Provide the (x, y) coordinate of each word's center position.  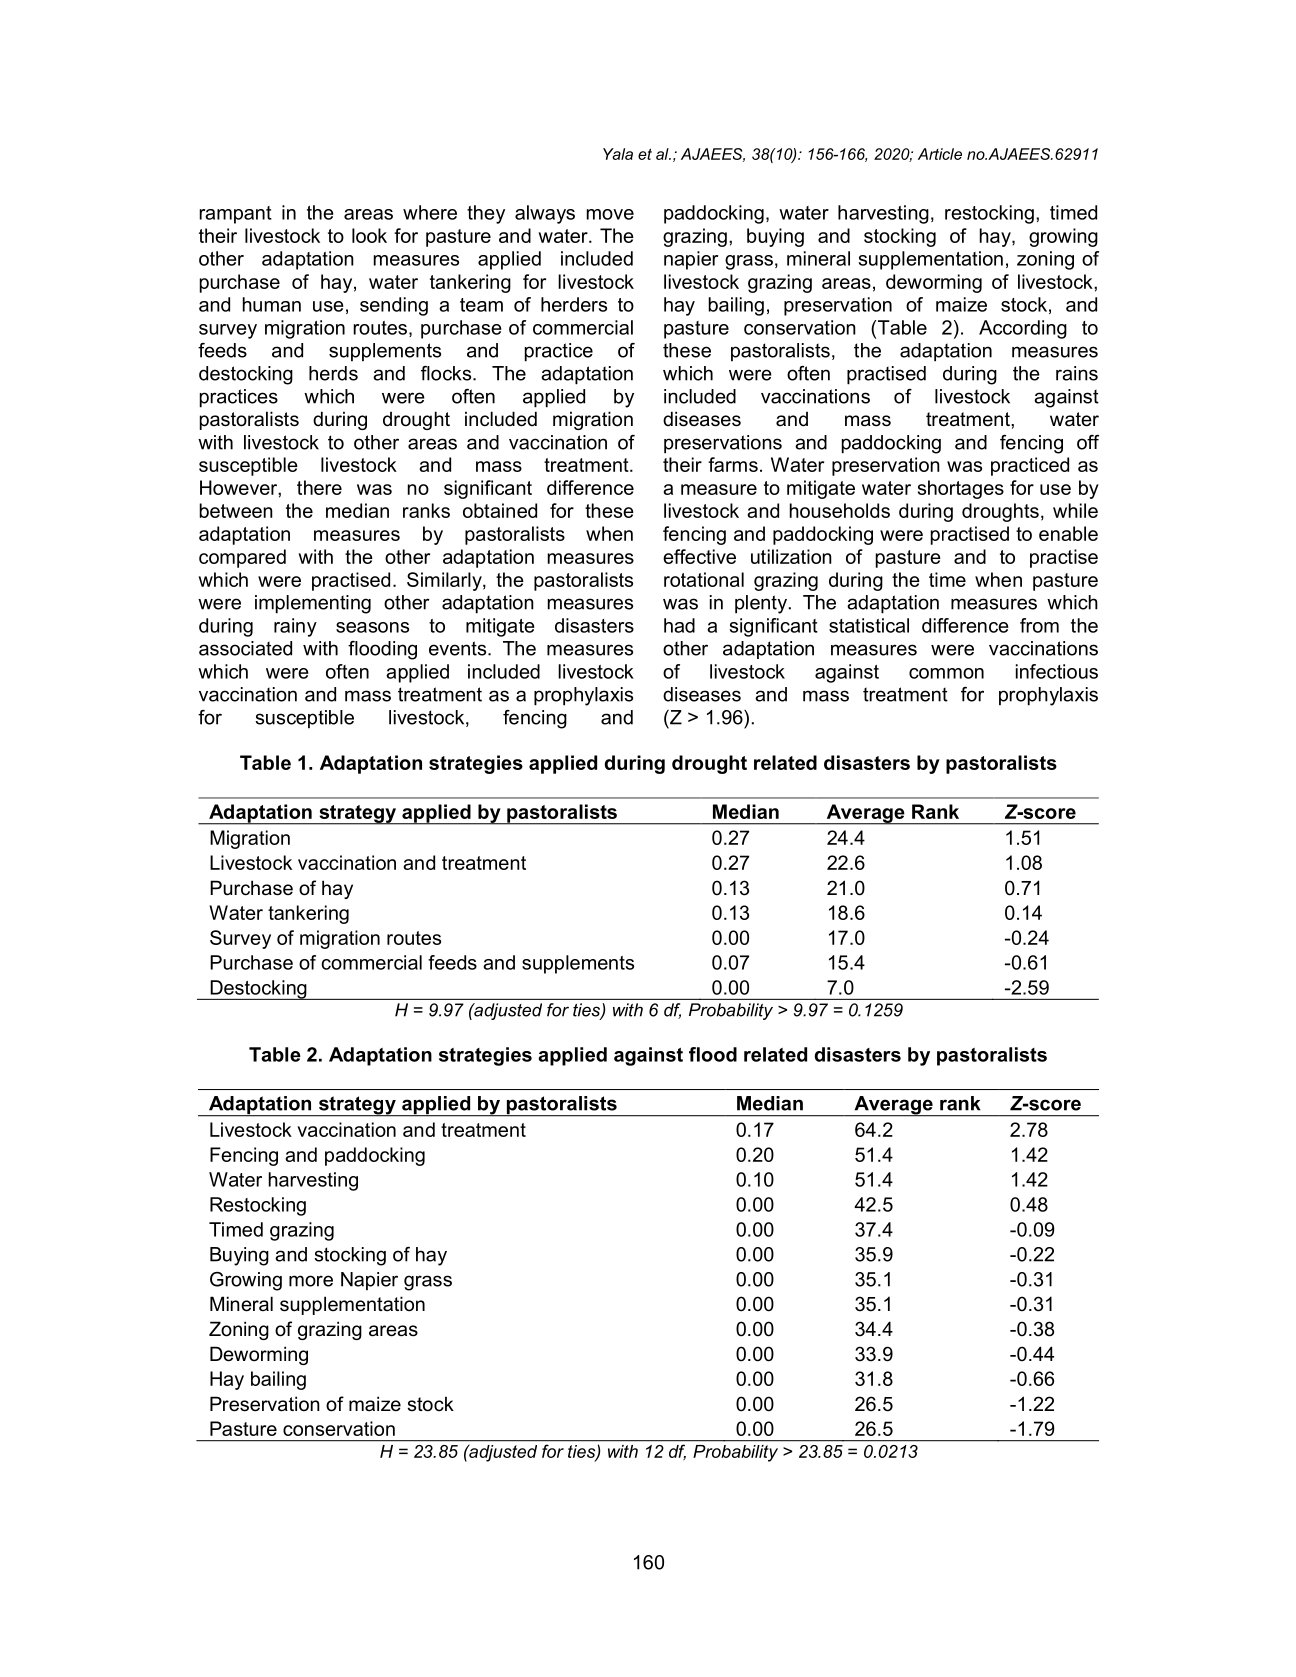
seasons (372, 627)
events (459, 648)
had (679, 625)
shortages (961, 489)
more (311, 1281)
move (610, 214)
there (319, 487)
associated (245, 648)
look (369, 235)
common (946, 673)
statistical (869, 625)
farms (733, 464)
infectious (1057, 671)
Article (940, 154)
